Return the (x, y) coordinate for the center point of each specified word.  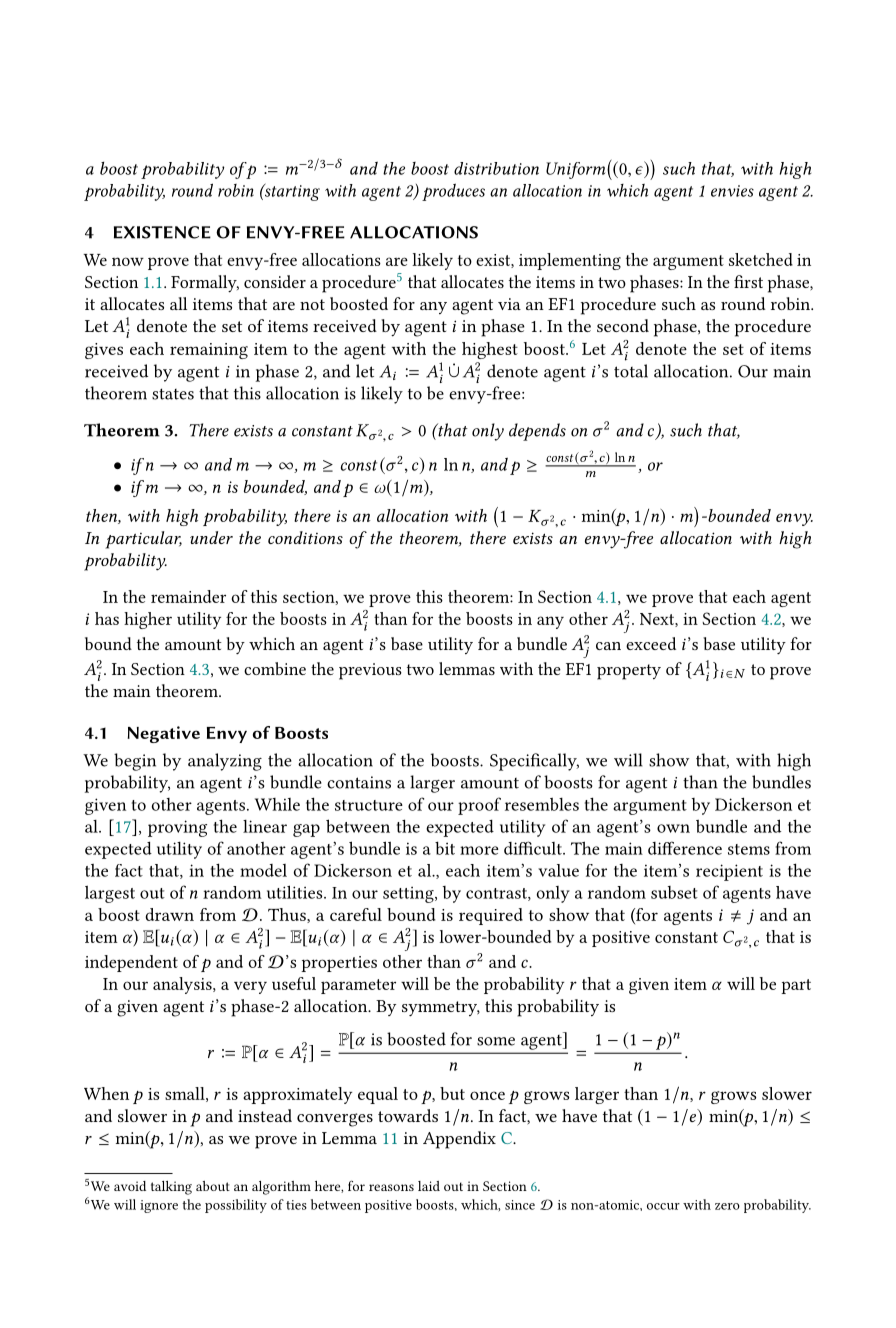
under (211, 537)
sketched (761, 259)
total (631, 371)
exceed (651, 643)
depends (537, 432)
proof (479, 806)
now (128, 261)
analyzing (225, 762)
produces (453, 192)
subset (674, 892)
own (673, 828)
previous (370, 671)
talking (171, 1188)
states (173, 394)
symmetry (441, 1008)
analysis (183, 985)
